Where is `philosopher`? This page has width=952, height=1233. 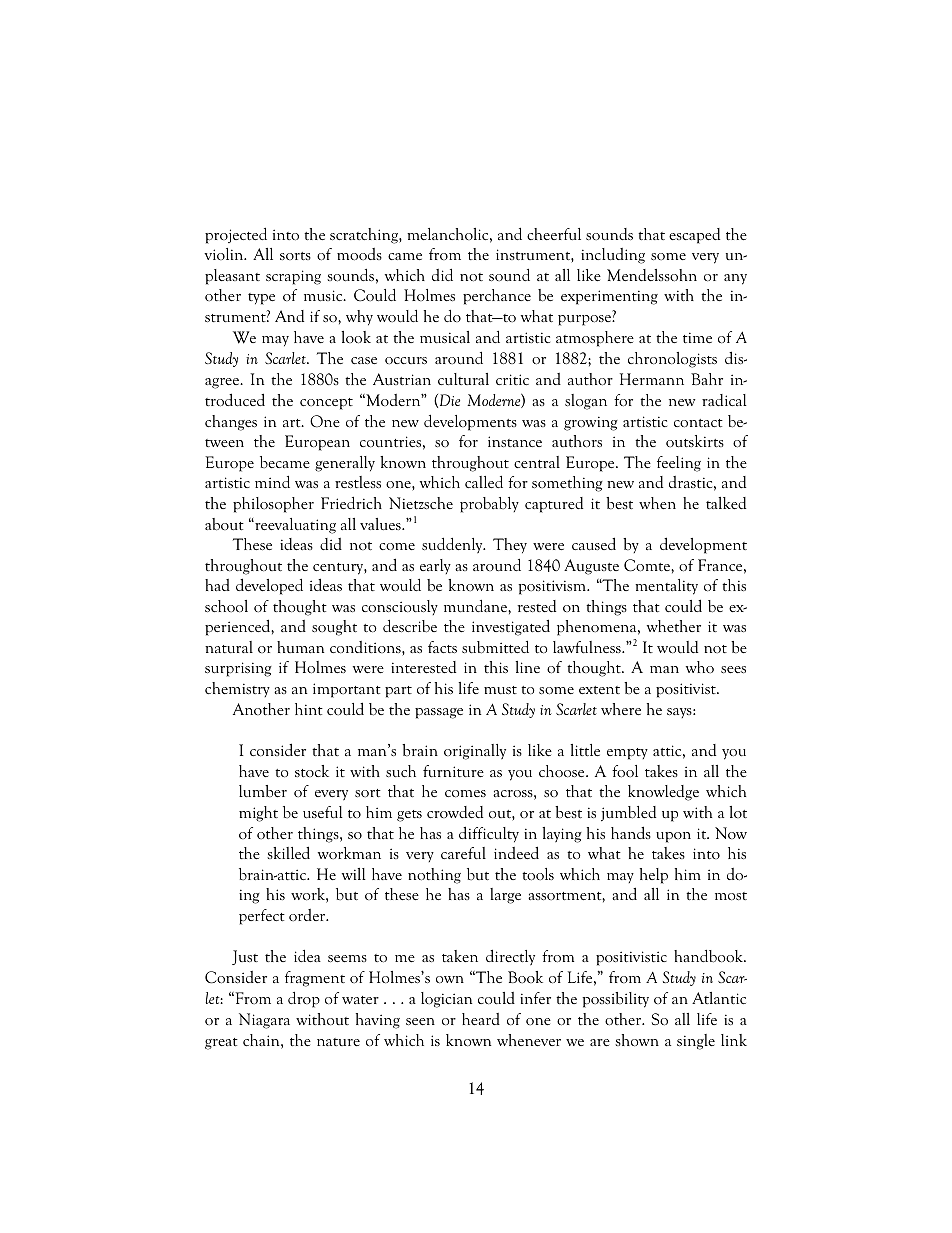
philosopher is located at coordinates (273, 505).
